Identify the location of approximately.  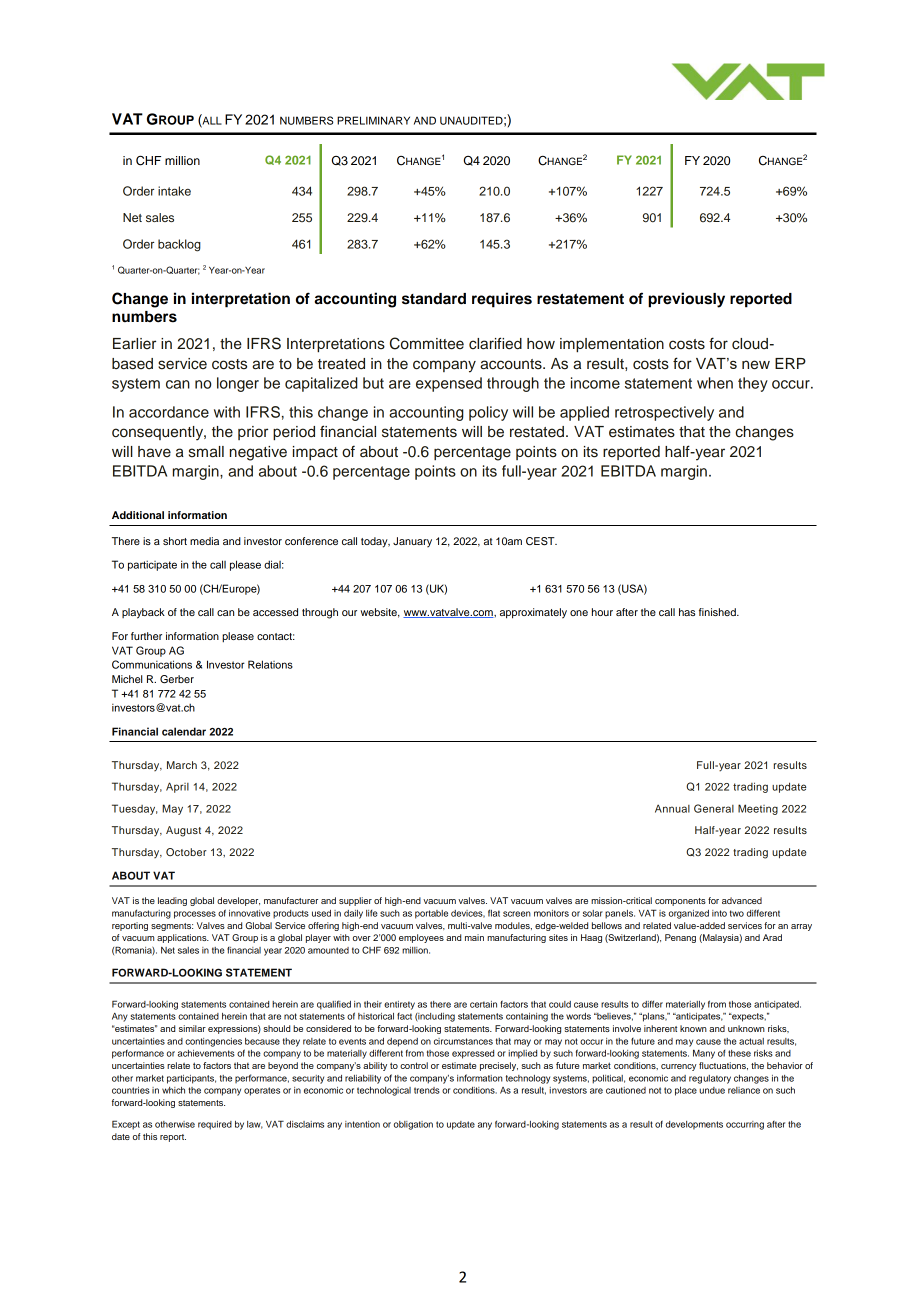
(533, 613).
